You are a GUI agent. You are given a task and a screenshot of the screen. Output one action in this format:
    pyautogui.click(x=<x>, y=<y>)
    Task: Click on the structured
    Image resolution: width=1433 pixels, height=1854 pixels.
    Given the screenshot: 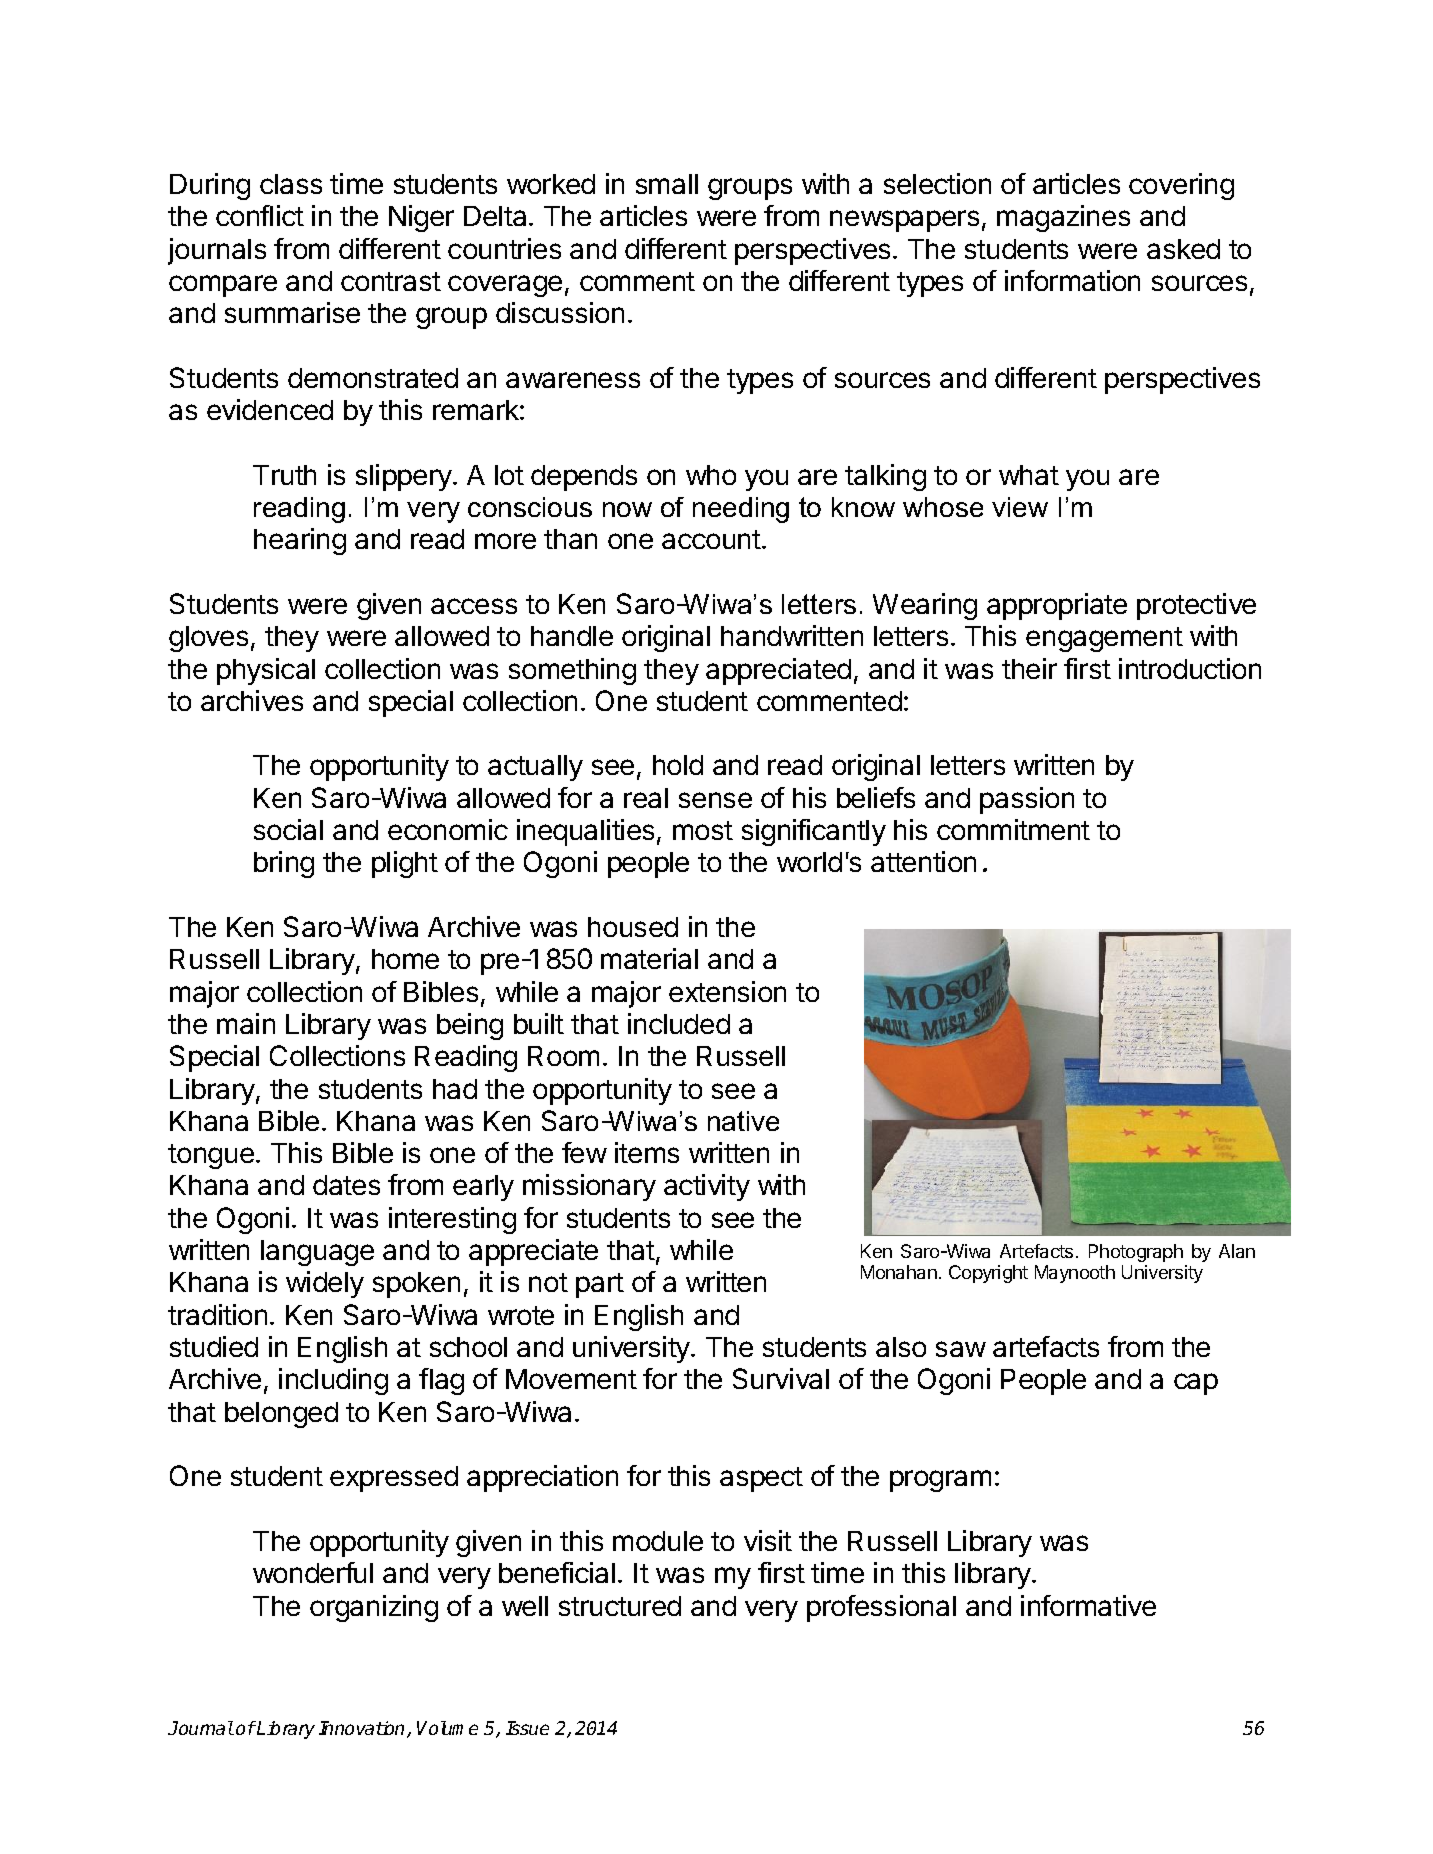 What is the action you would take?
    pyautogui.click(x=620, y=1606)
